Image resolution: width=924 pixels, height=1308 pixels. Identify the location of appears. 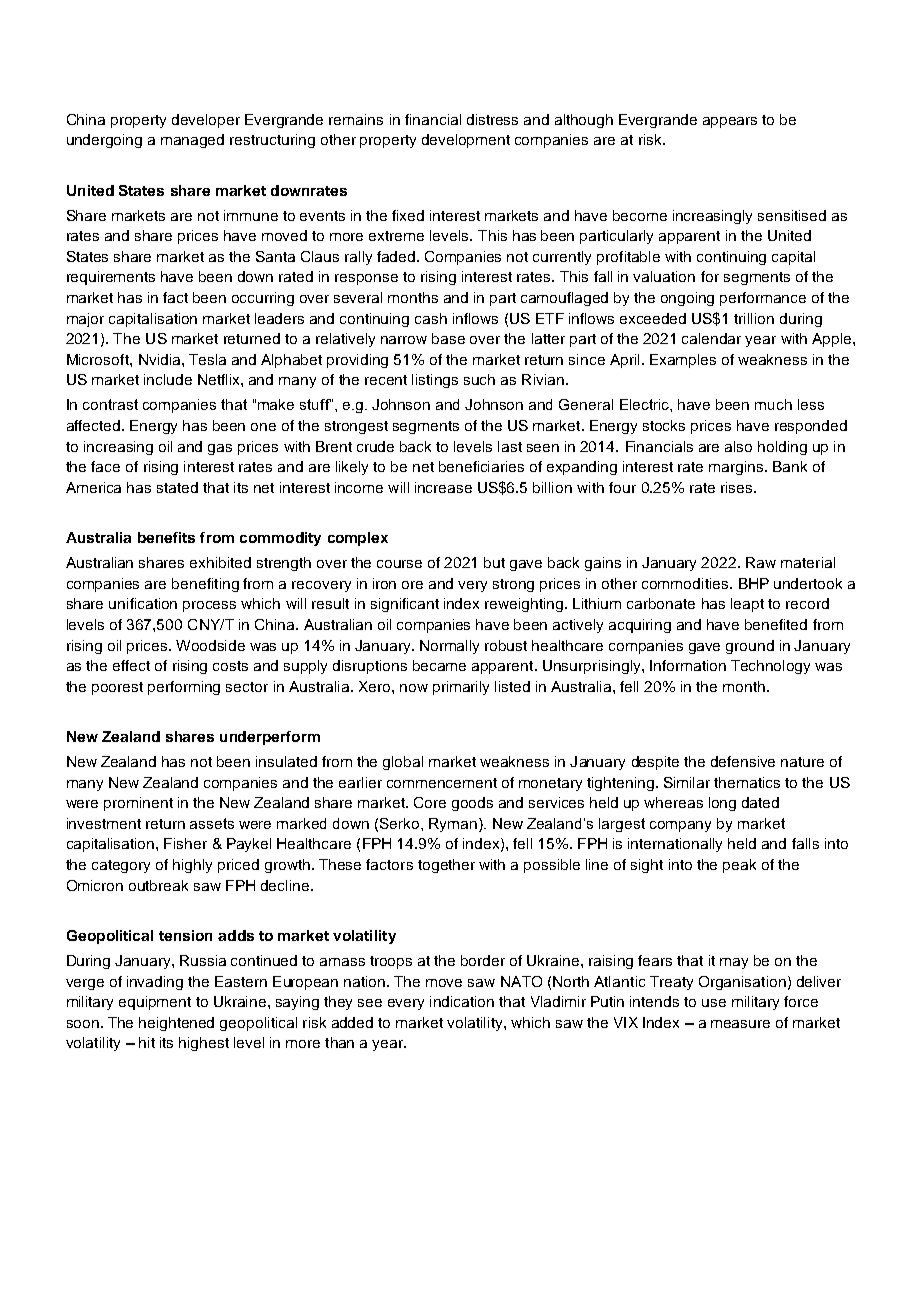
(730, 122).
